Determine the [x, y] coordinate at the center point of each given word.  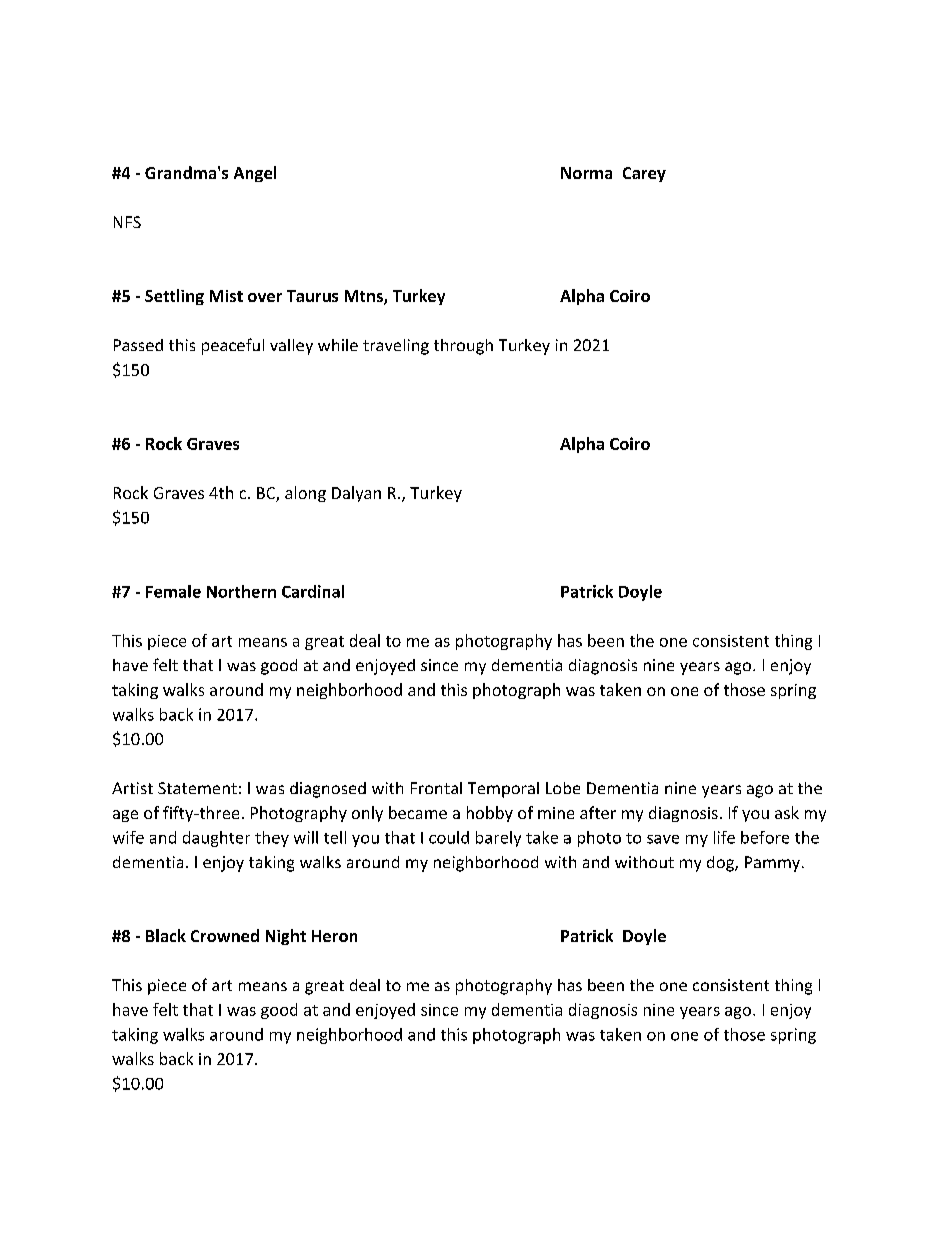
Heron [334, 936]
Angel [255, 174]
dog [721, 864]
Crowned [225, 935]
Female [173, 591]
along [305, 494]
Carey [644, 174]
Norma [586, 173]
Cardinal [313, 591]
